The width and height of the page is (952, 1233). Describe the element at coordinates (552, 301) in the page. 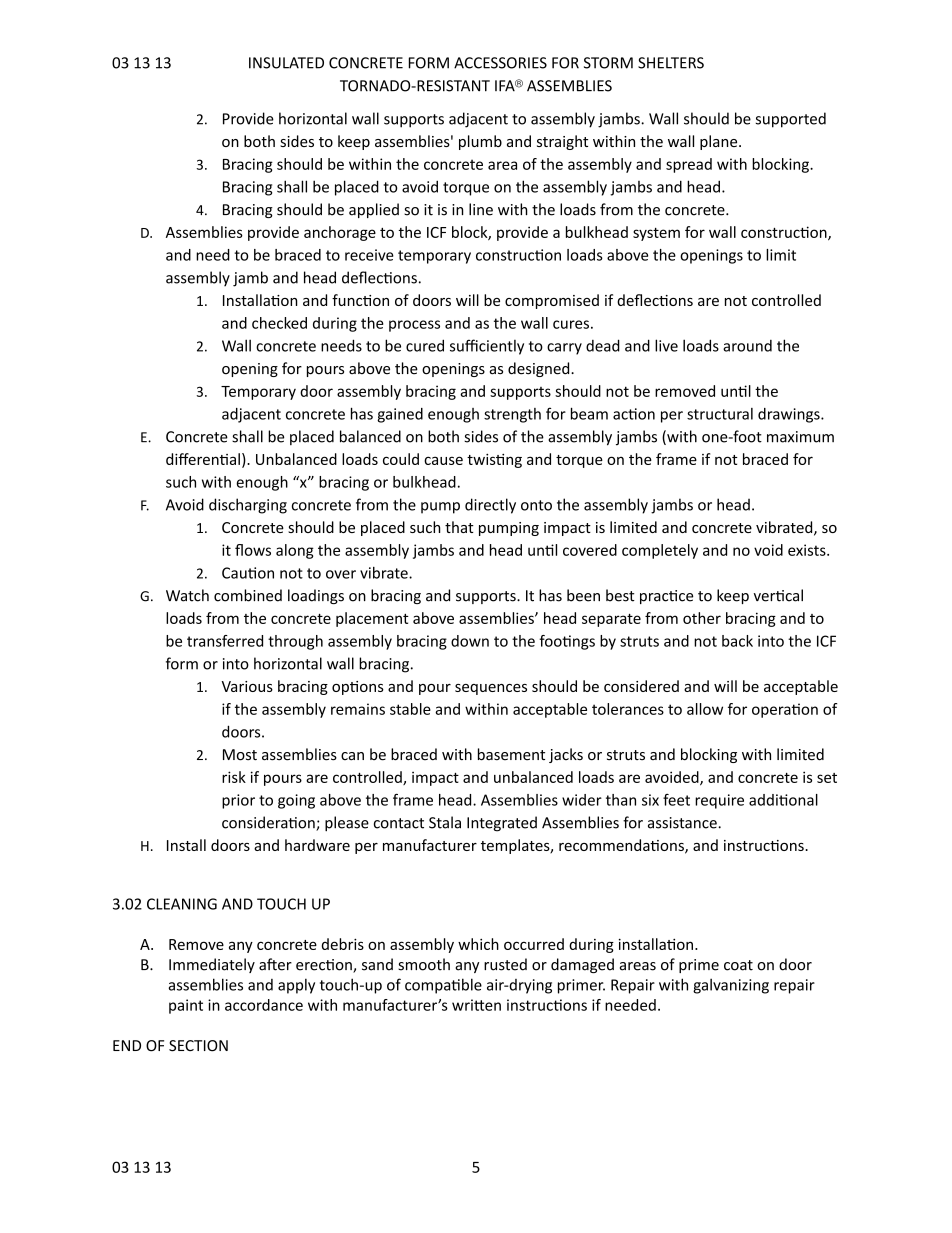

I see `compromised` at that location.
